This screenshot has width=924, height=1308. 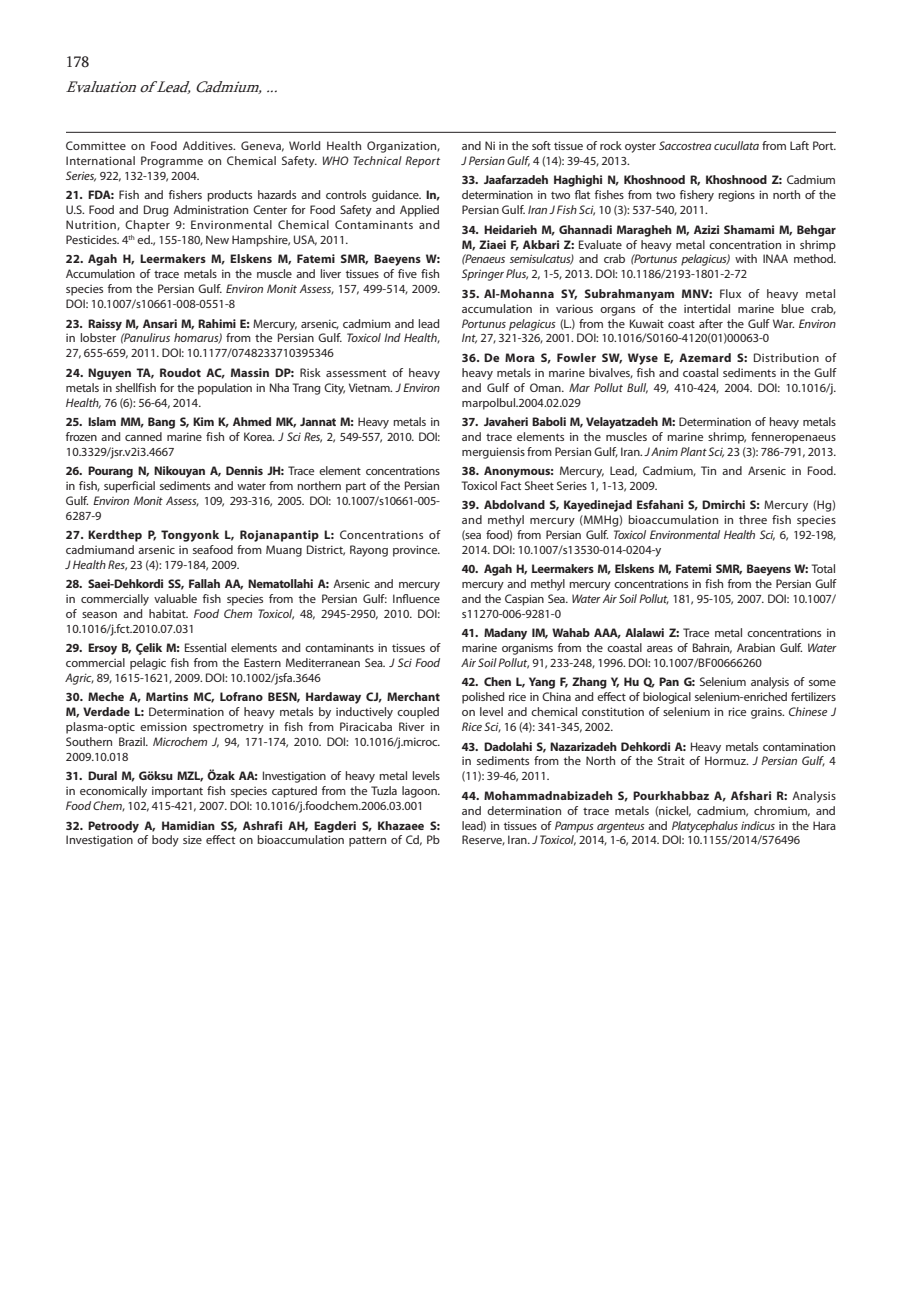 What do you see at coordinates (377, 160) in the screenshot?
I see `Technical` at bounding box center [377, 160].
